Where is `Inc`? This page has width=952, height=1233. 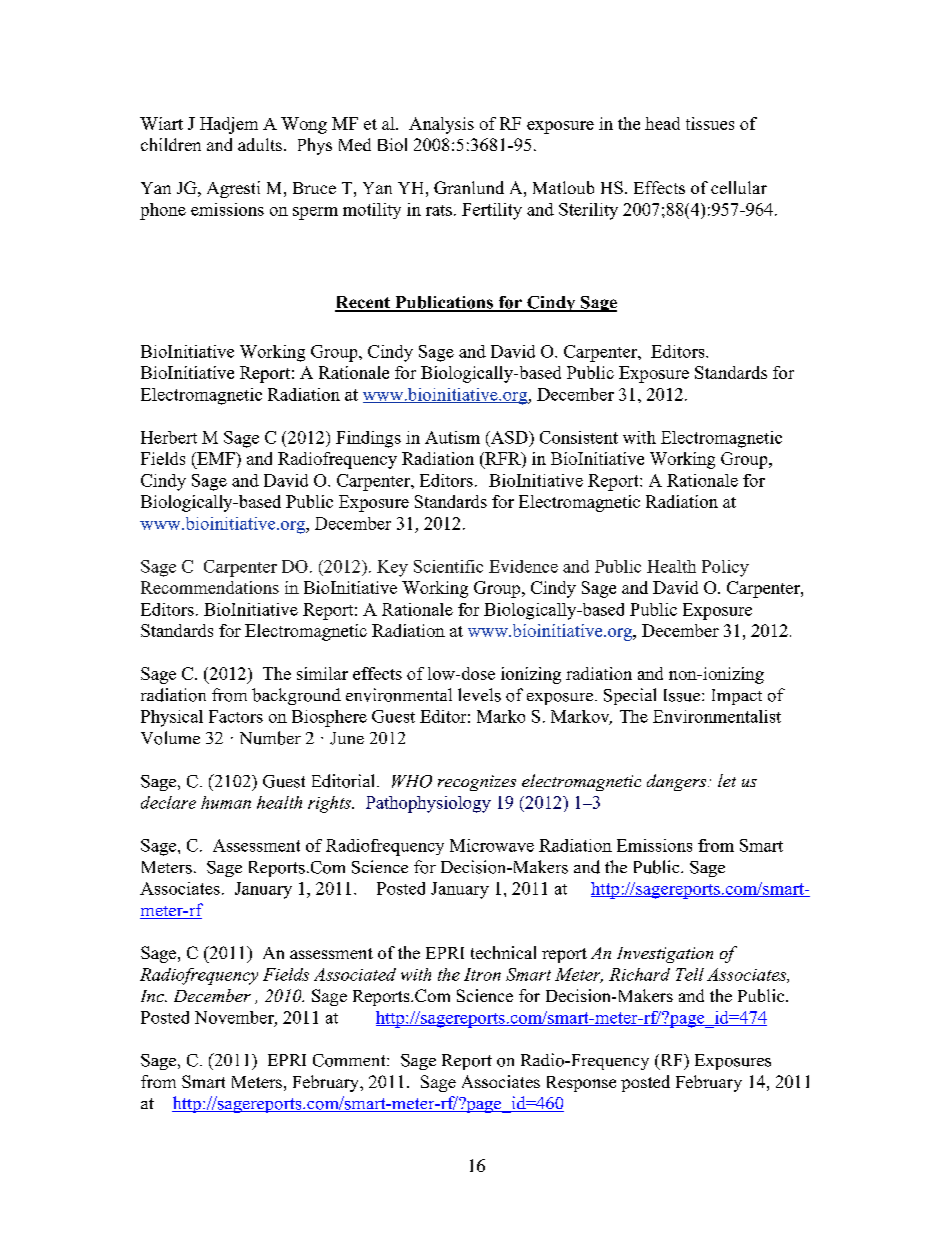 Inc is located at coordinates (153, 996).
